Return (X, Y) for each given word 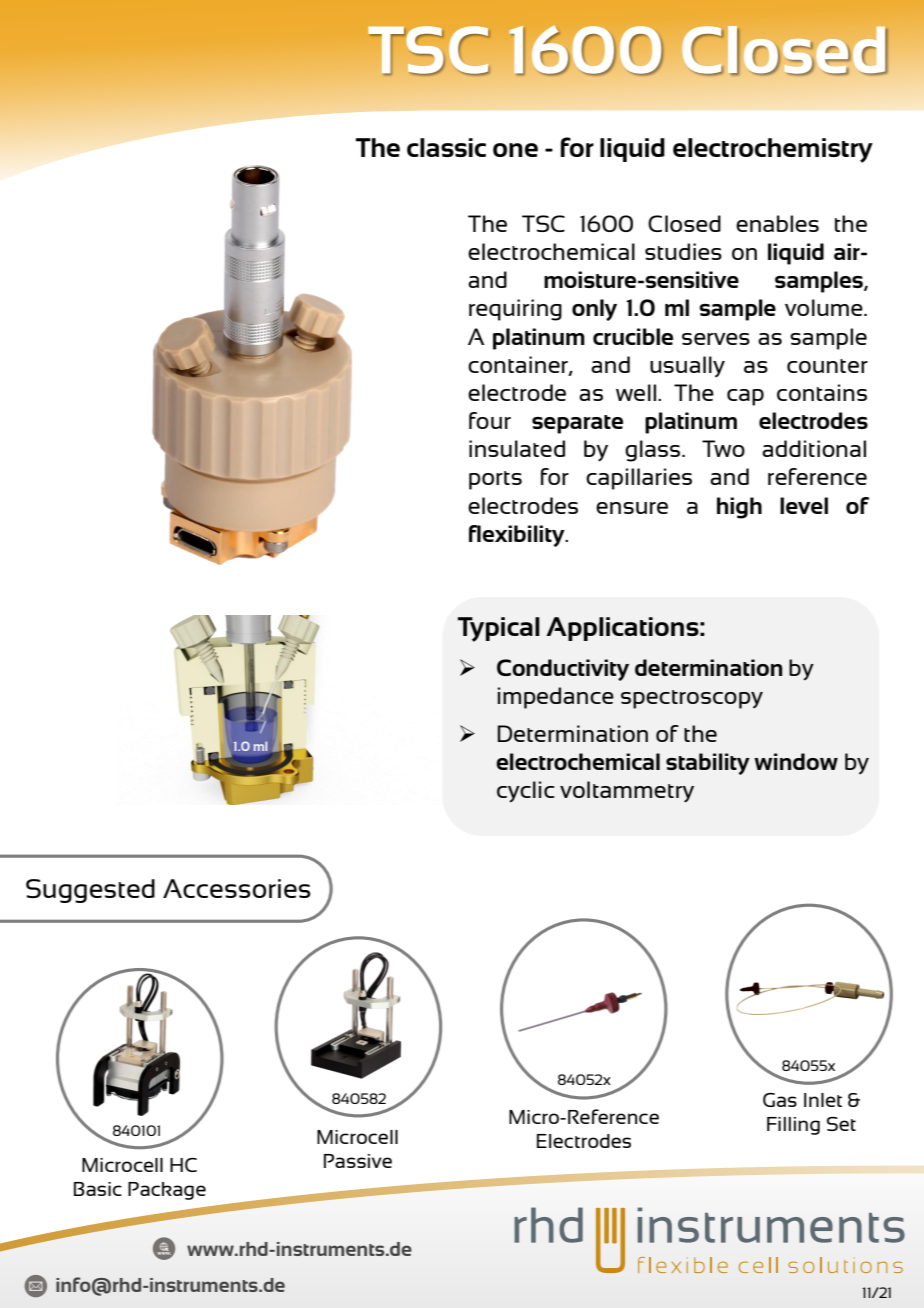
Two (723, 448)
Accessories (237, 888)
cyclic (526, 792)
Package (167, 1191)
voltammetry (627, 792)
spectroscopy (692, 699)
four (490, 420)
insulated (517, 448)
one (515, 150)
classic (446, 147)
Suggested (90, 891)
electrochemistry (773, 150)
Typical (499, 629)
